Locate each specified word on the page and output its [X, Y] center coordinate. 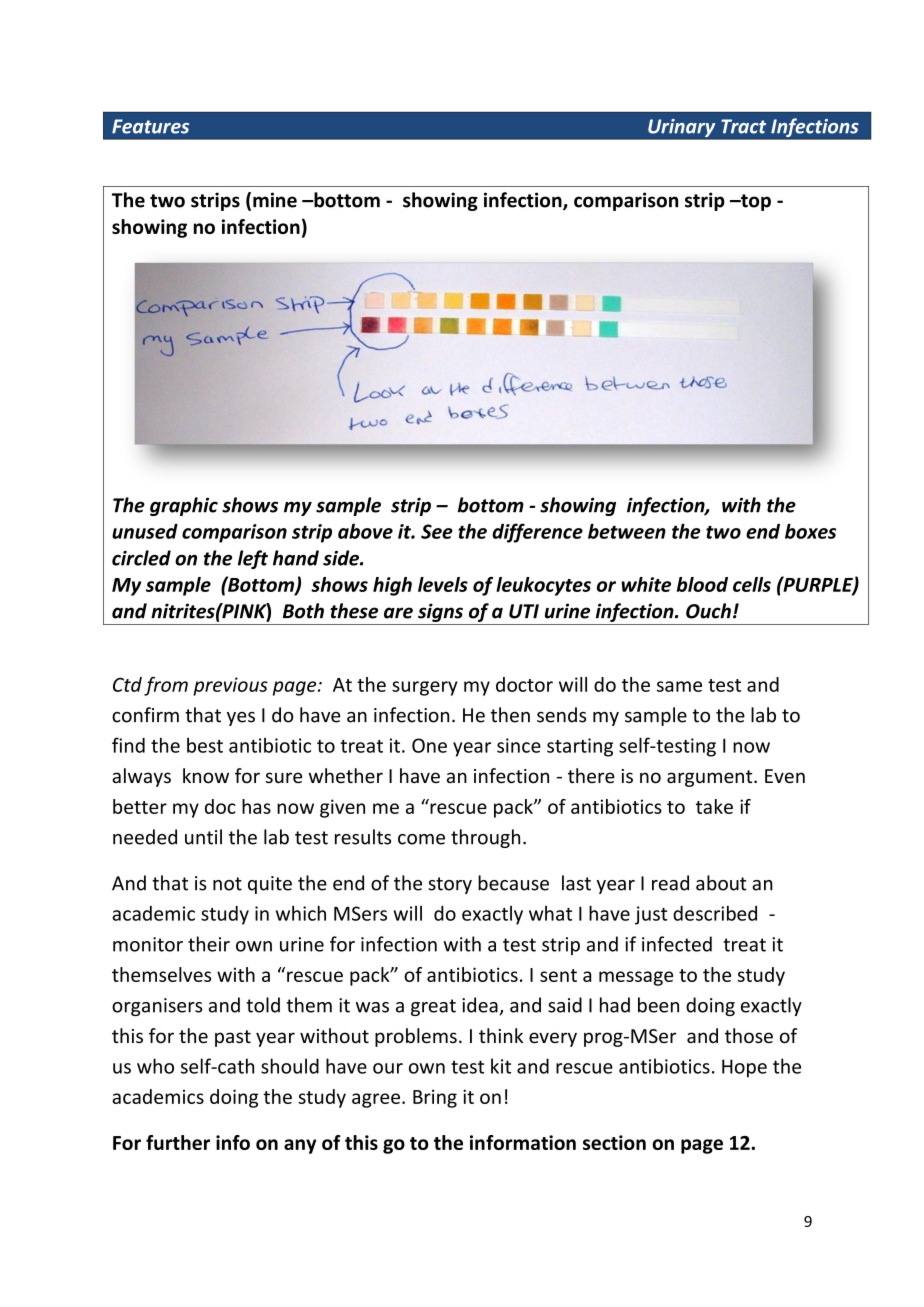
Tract [743, 126]
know [206, 776]
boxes [810, 531]
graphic [184, 506]
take [714, 806]
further [178, 1142]
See [437, 531]
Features [150, 126]
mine [275, 200]
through [485, 838]
